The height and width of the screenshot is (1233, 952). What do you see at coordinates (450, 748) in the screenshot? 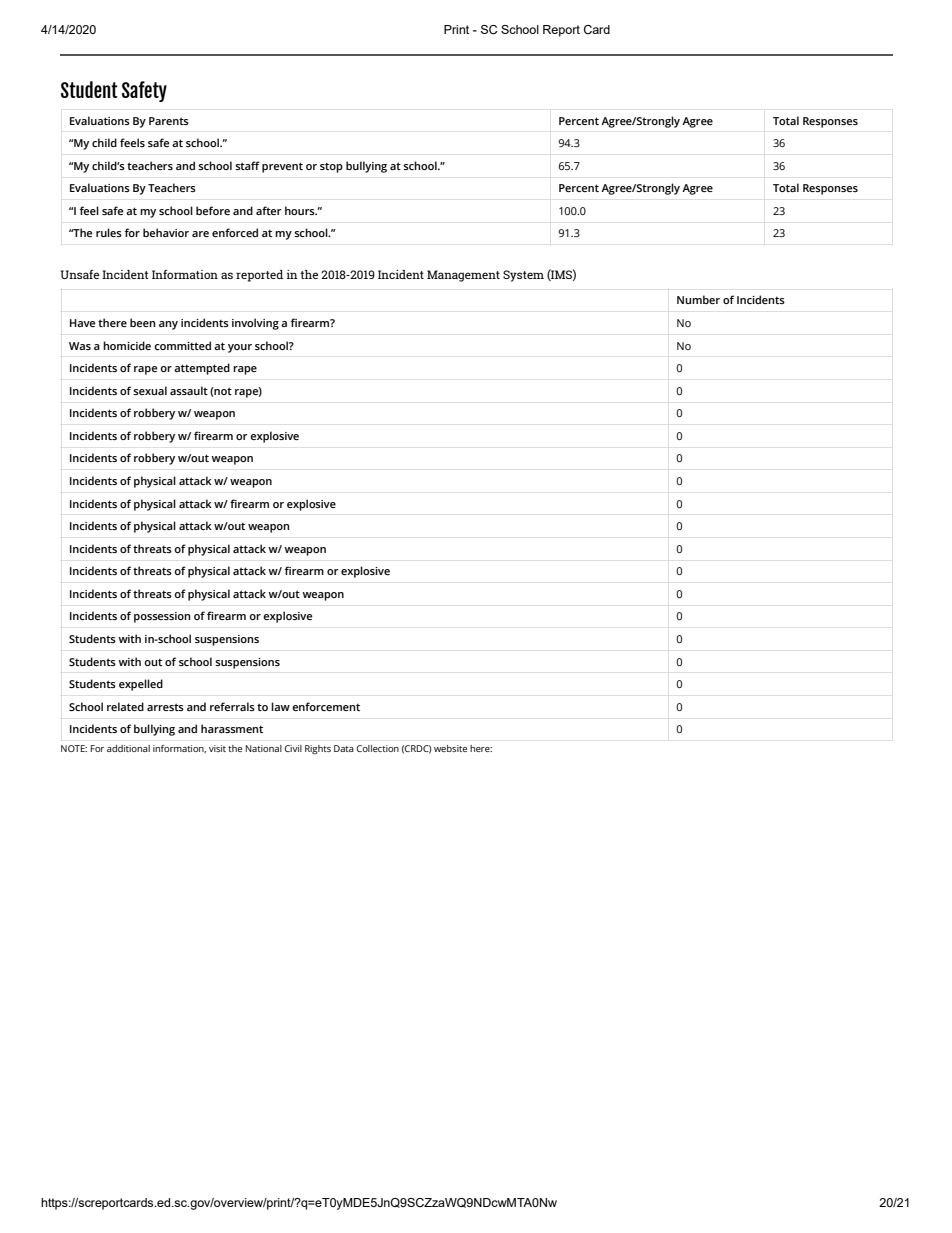
I see `website` at bounding box center [450, 748].
